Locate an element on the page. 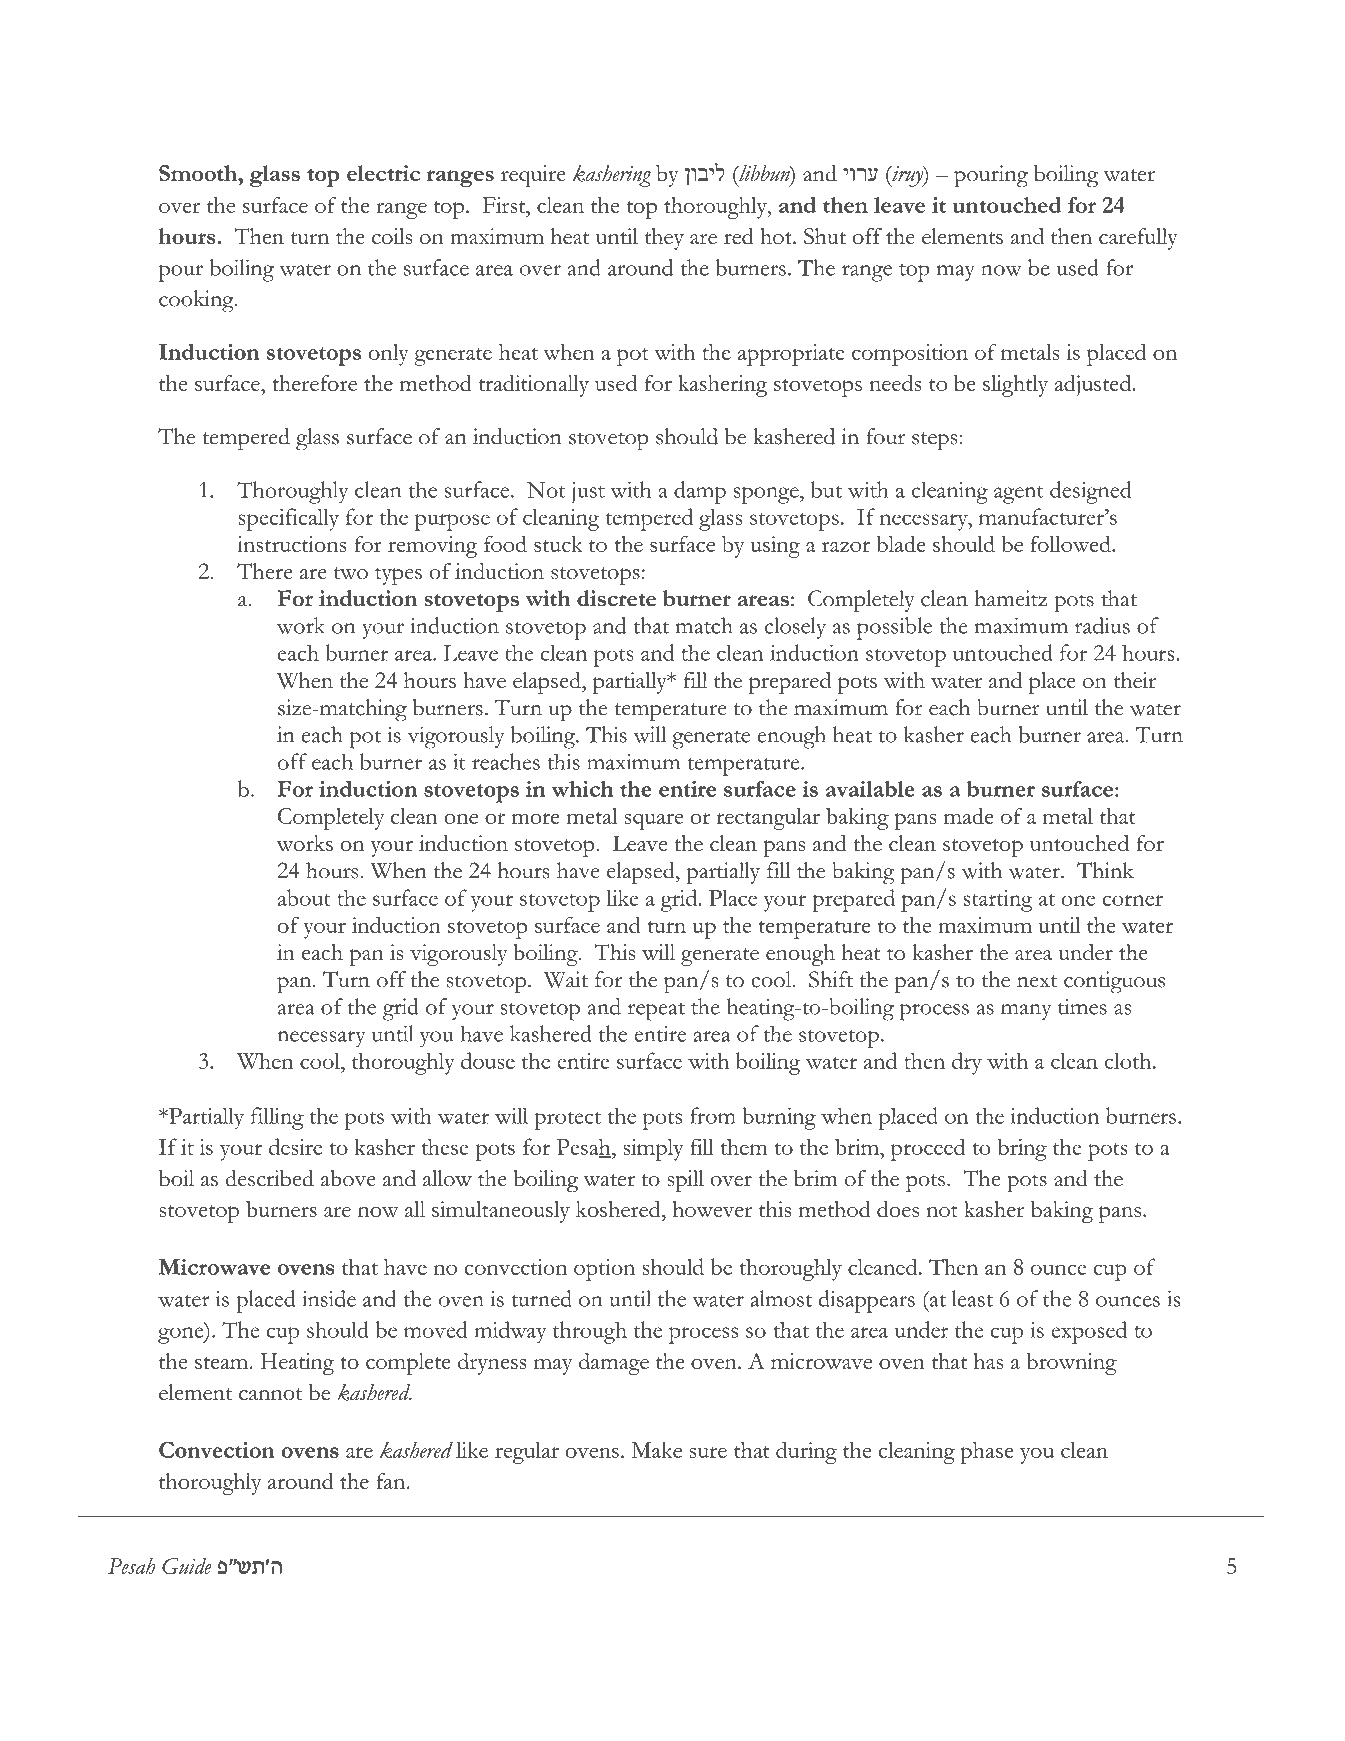 This document has height=1741, width=1345. followed is located at coordinates (1071, 543).
